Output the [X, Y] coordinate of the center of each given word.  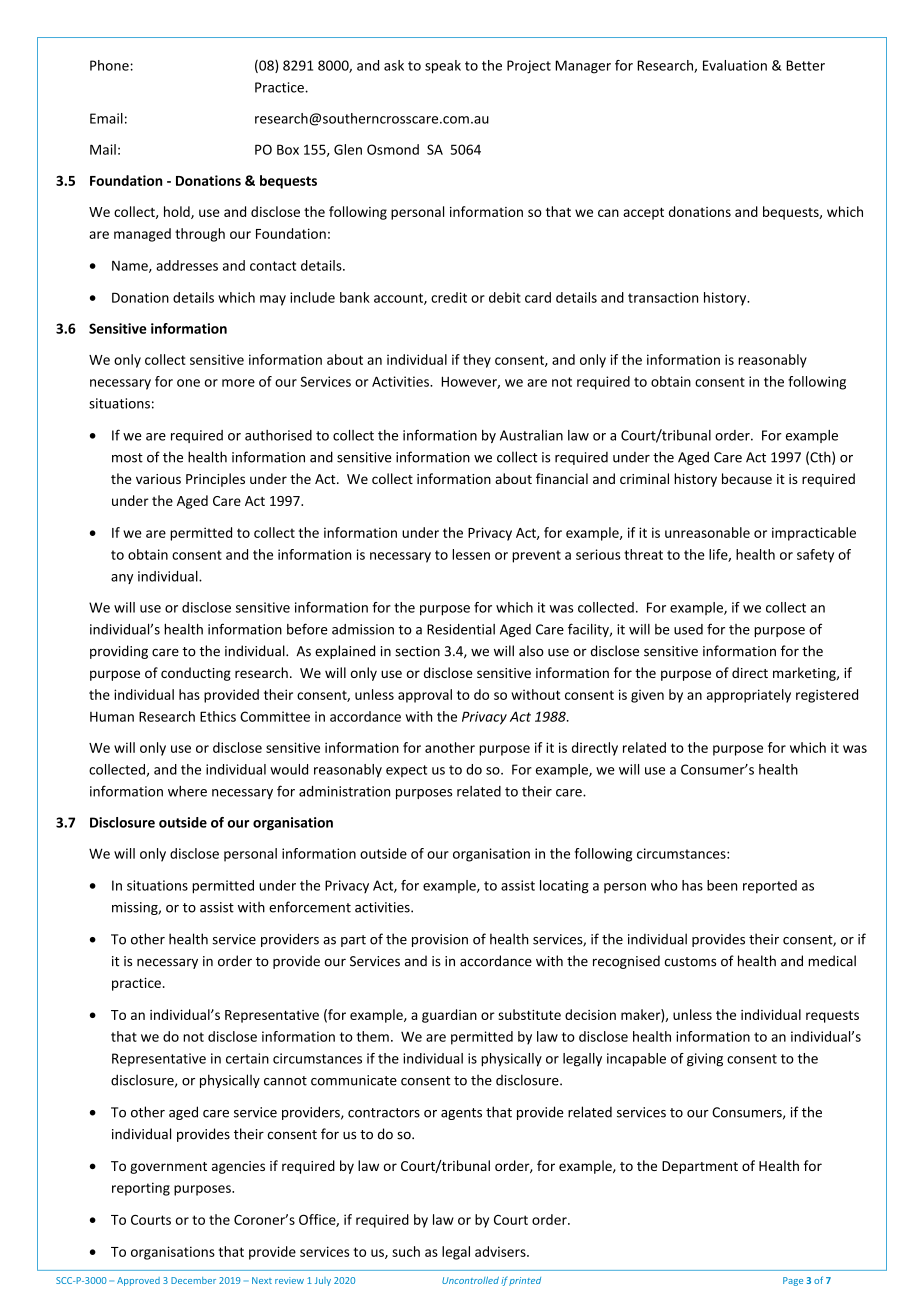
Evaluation [735, 65]
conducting [196, 674]
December [193, 1280]
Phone [109, 65]
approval [425, 696]
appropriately [749, 696]
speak [443, 67]
